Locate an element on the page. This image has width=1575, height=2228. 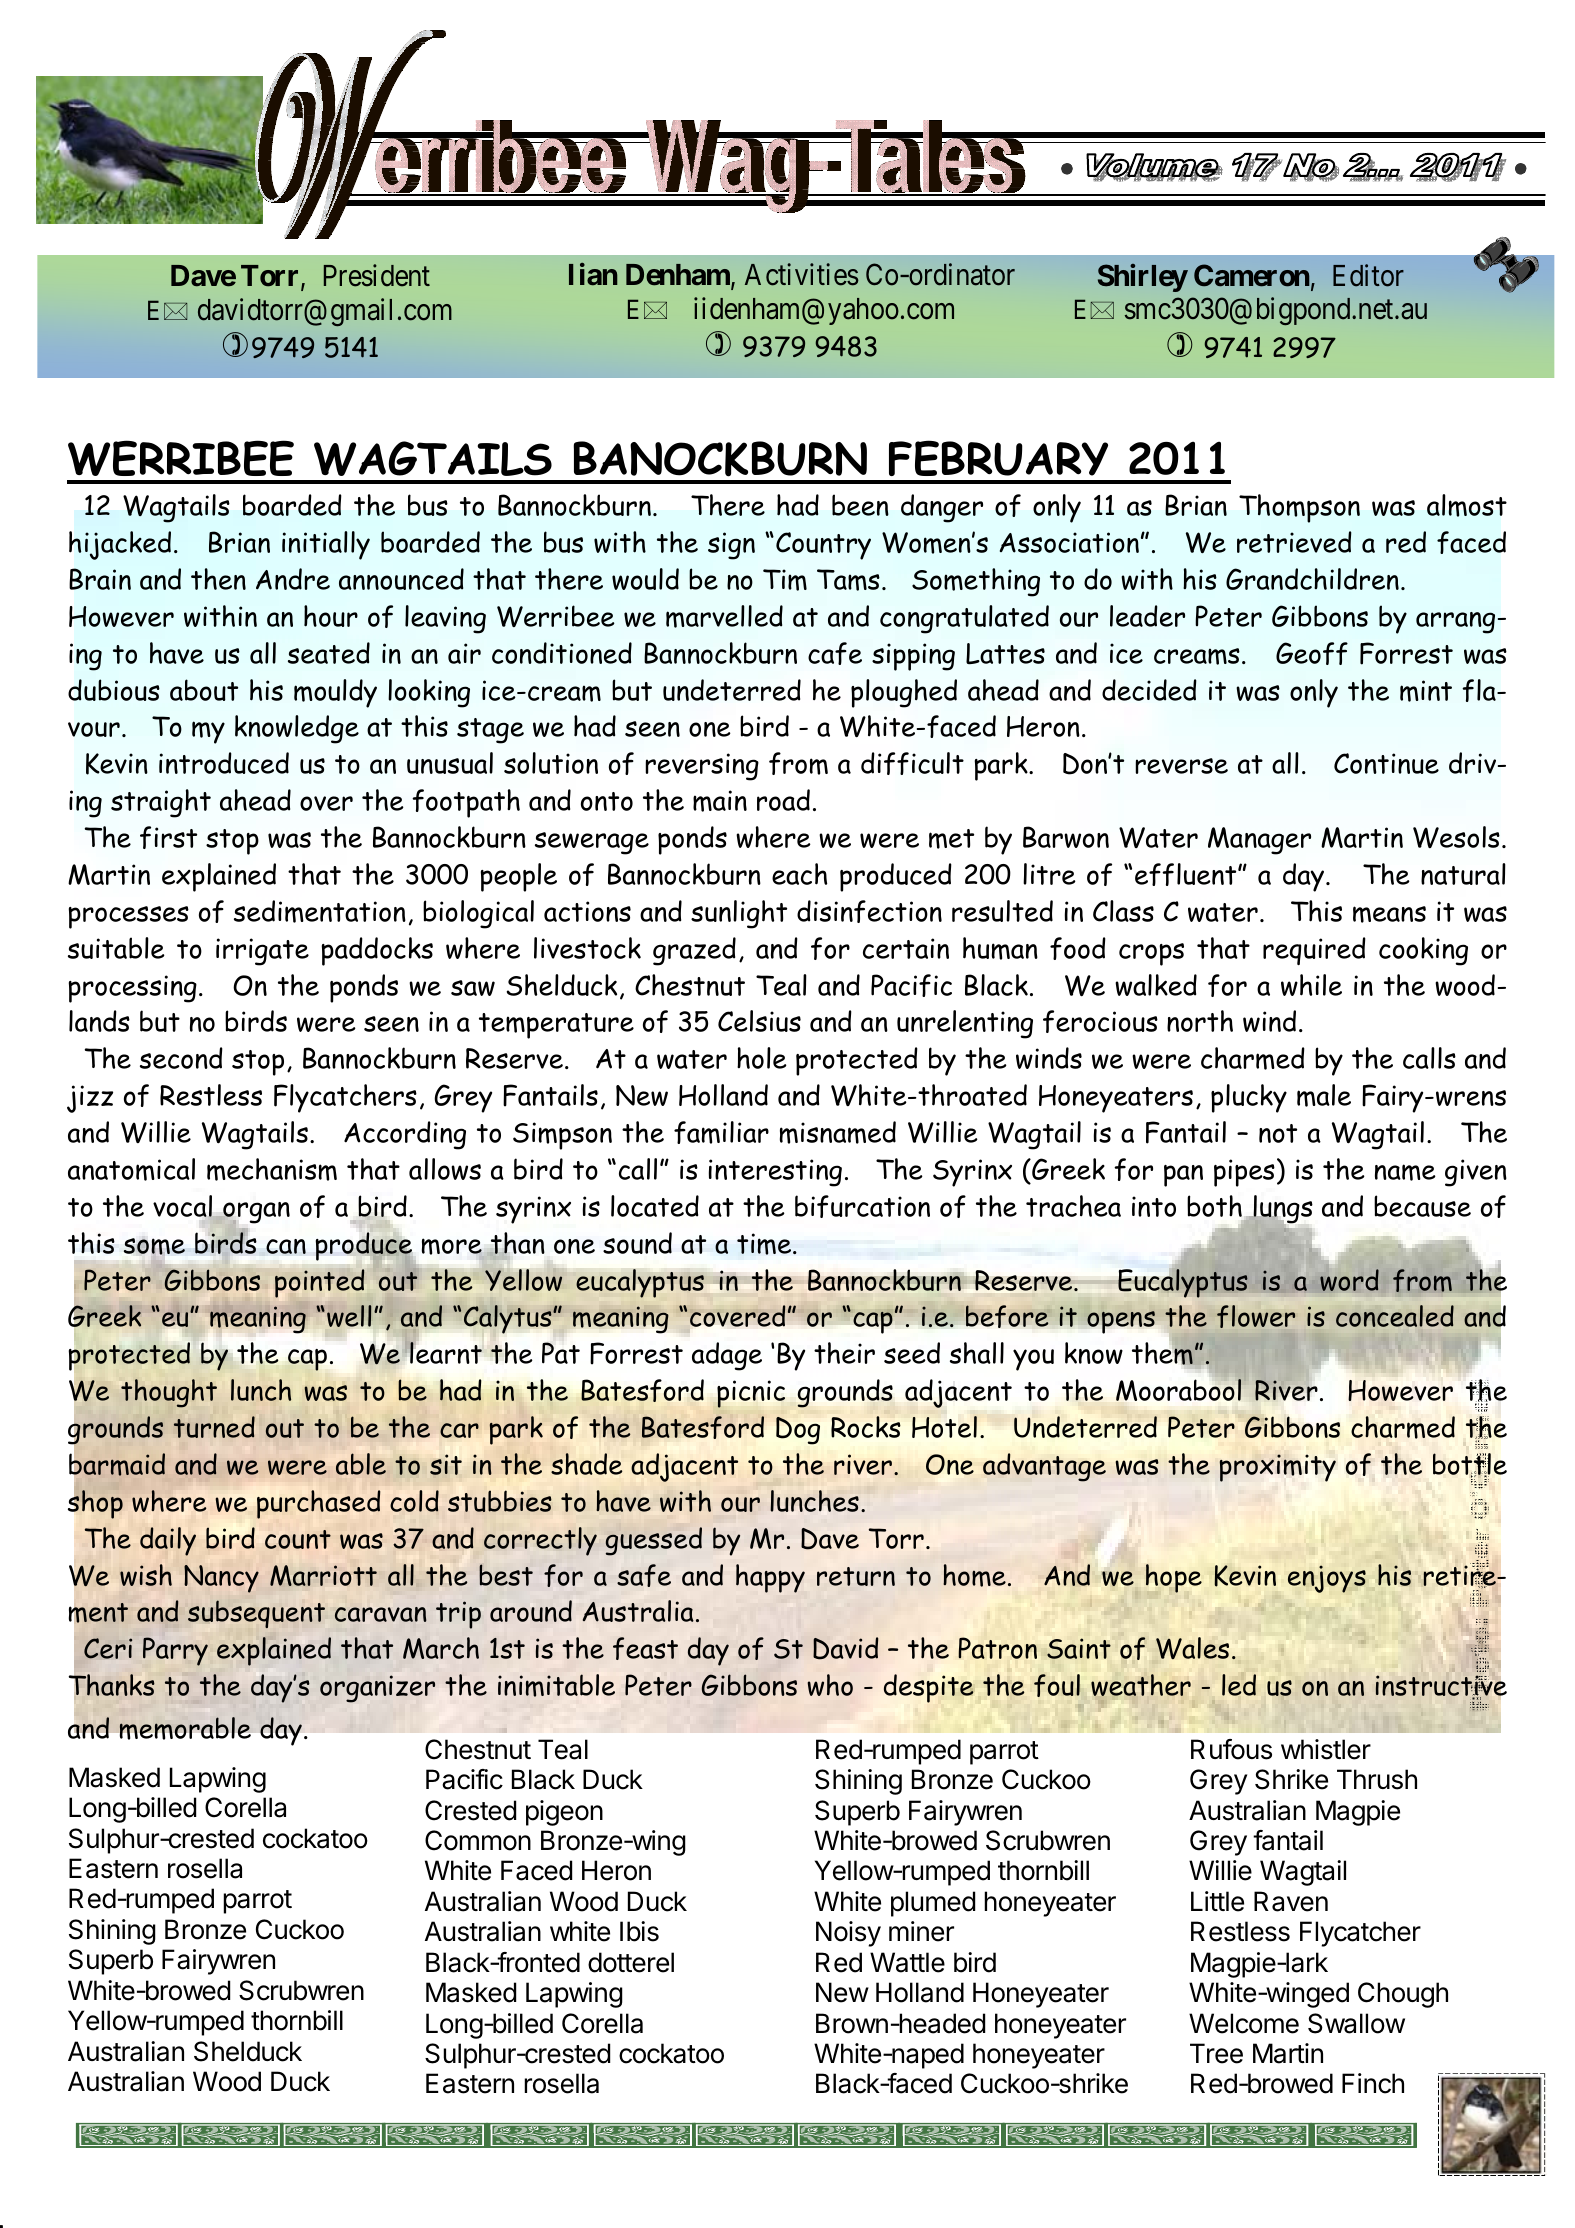
pipes is located at coordinates (1244, 1173).
